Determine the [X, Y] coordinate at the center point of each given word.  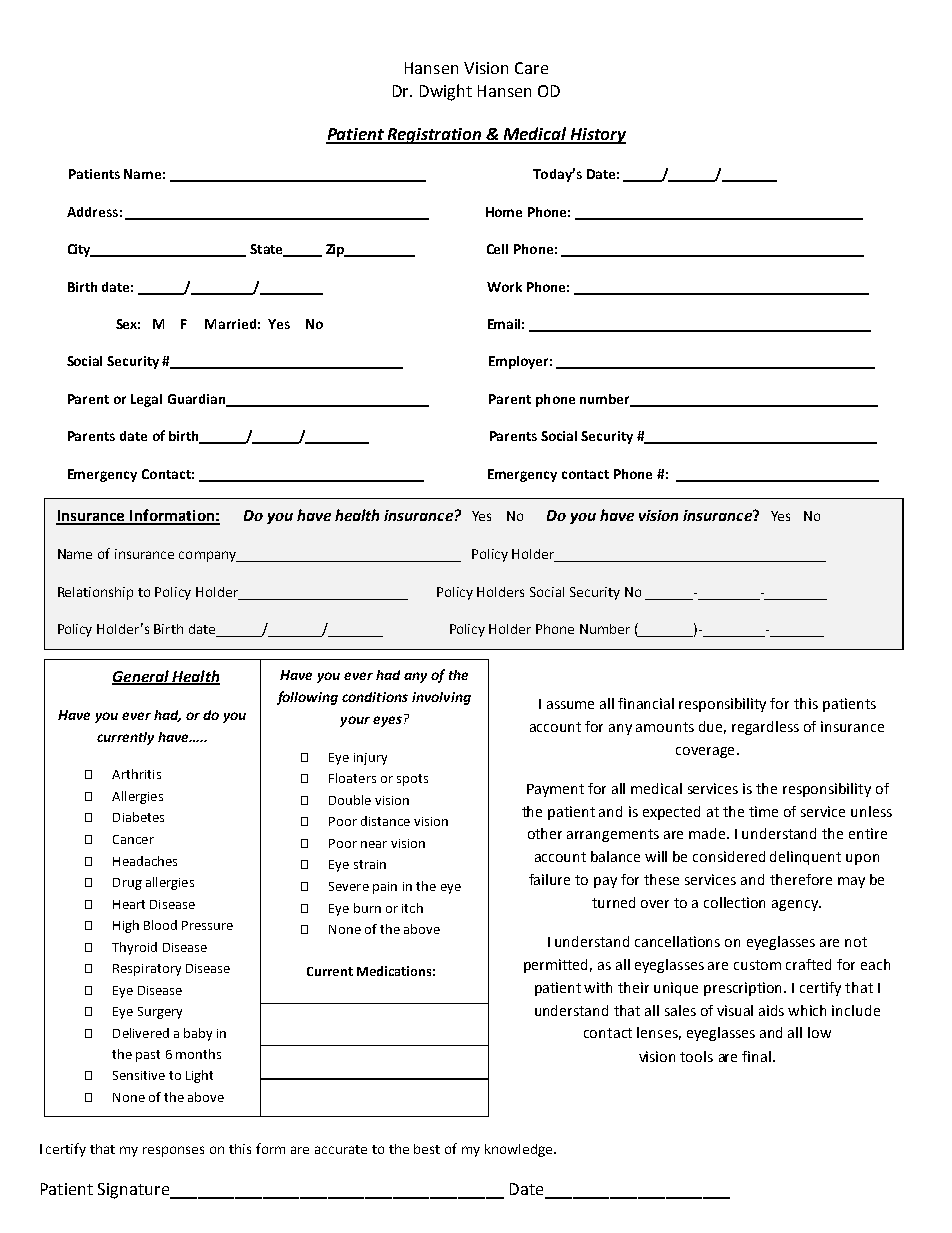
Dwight [446, 92]
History [597, 136]
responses [173, 1151]
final [756, 1056]
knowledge [520, 1150]
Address [92, 212]
